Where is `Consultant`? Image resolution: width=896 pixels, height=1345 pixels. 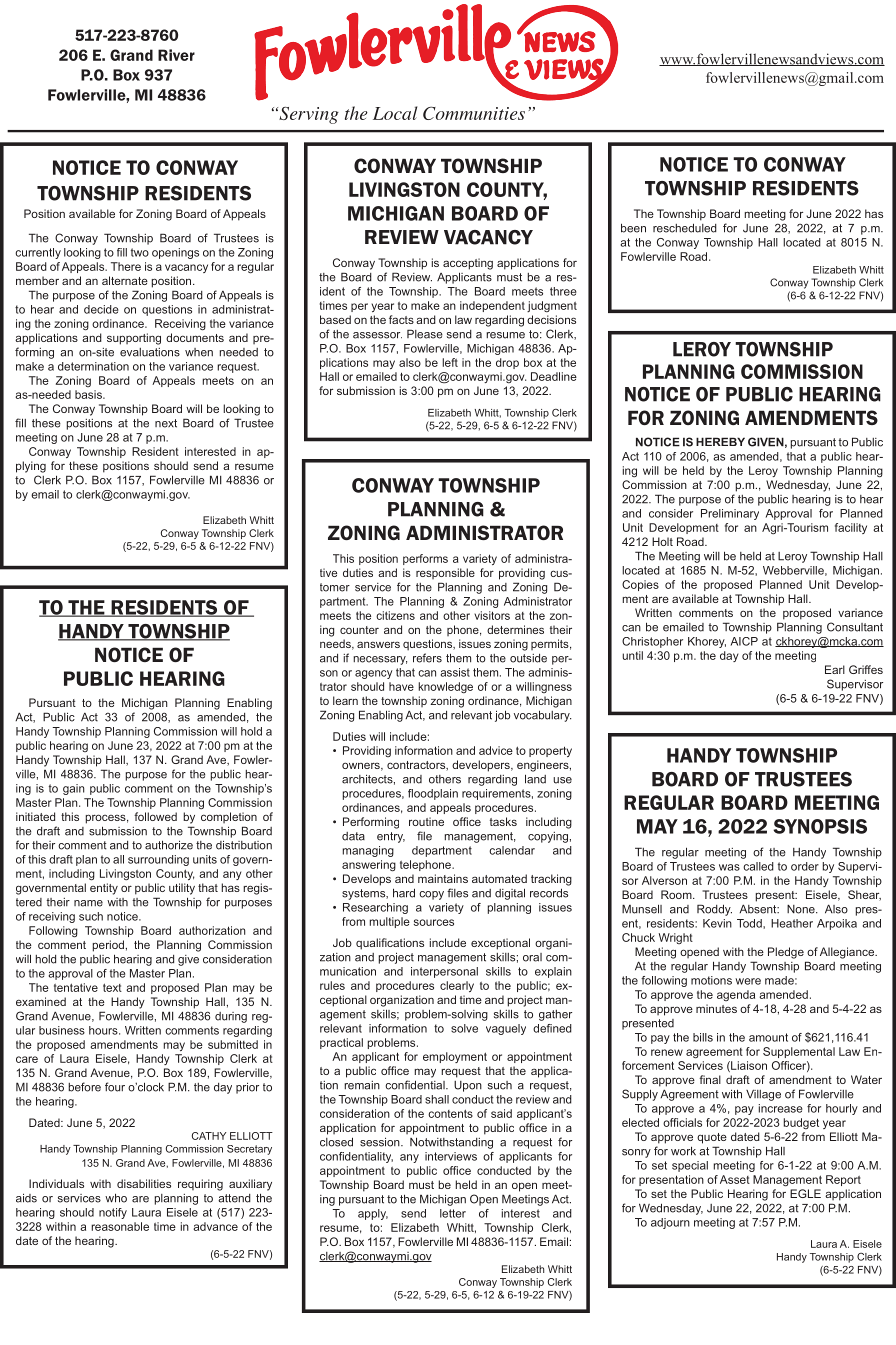 Consultant is located at coordinates (855, 627).
